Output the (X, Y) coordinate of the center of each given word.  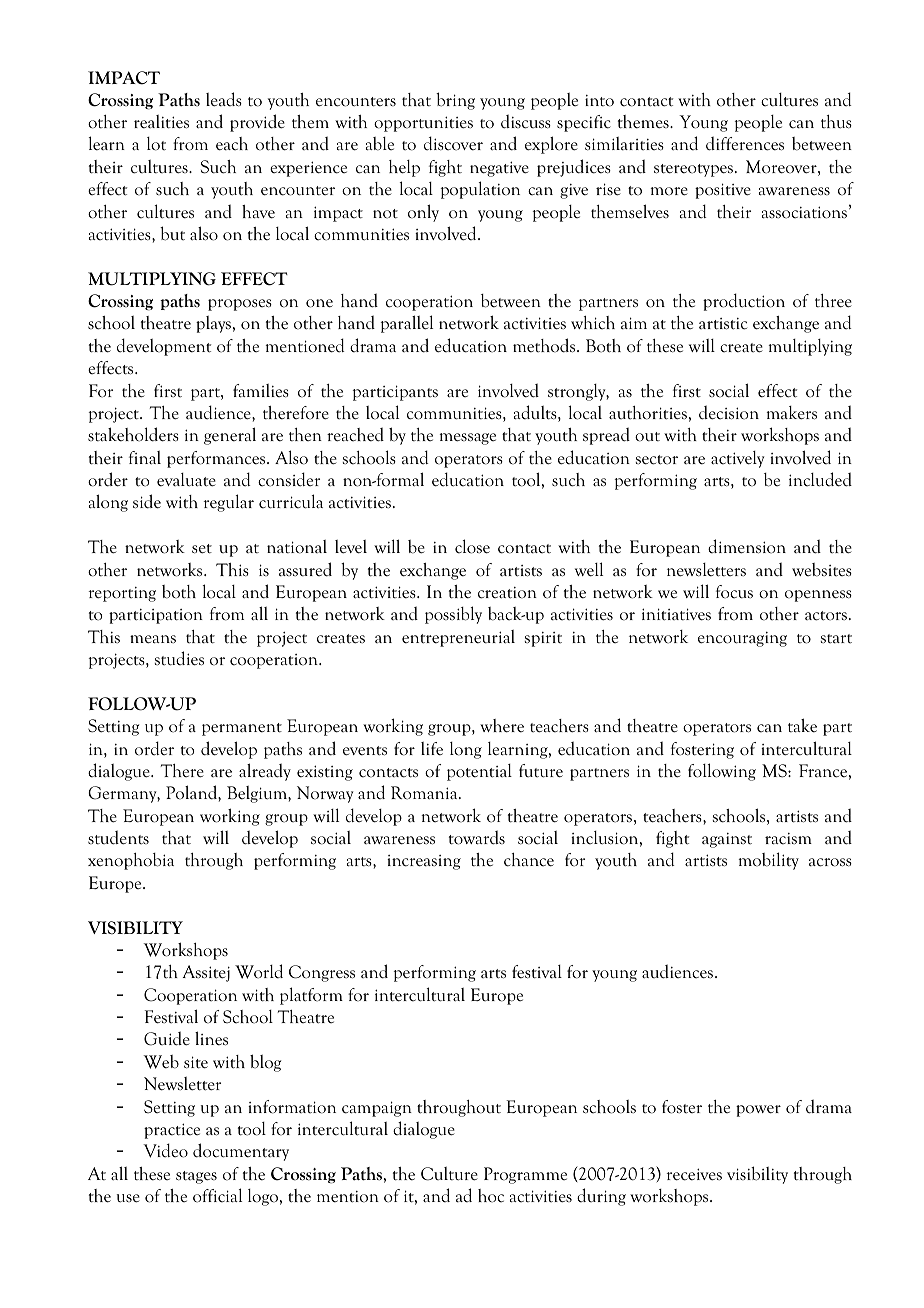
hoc (491, 1196)
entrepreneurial (458, 638)
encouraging (742, 639)
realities (161, 122)
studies (179, 658)
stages (196, 1177)
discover (453, 143)
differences (745, 143)
